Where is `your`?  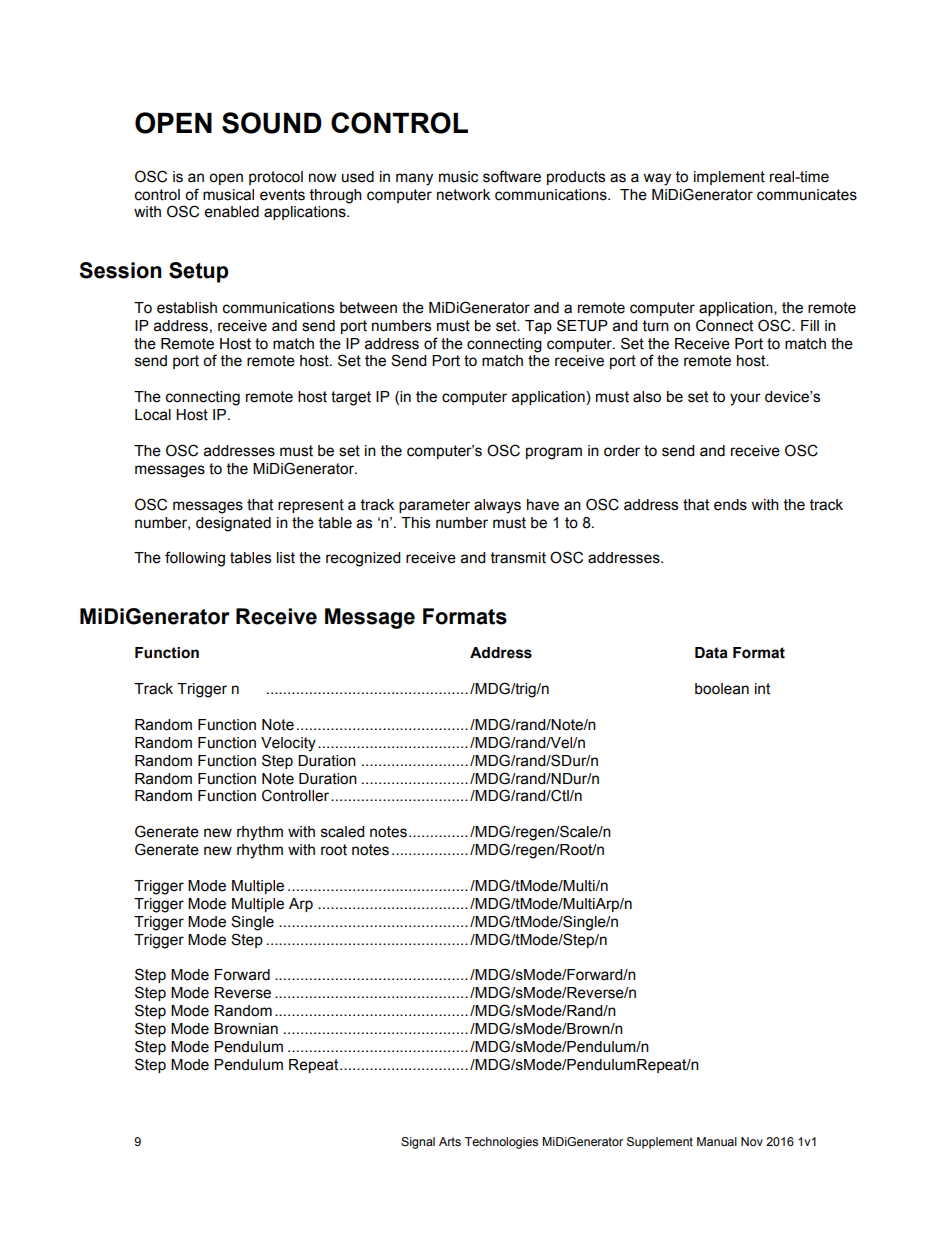
your is located at coordinates (745, 399).
